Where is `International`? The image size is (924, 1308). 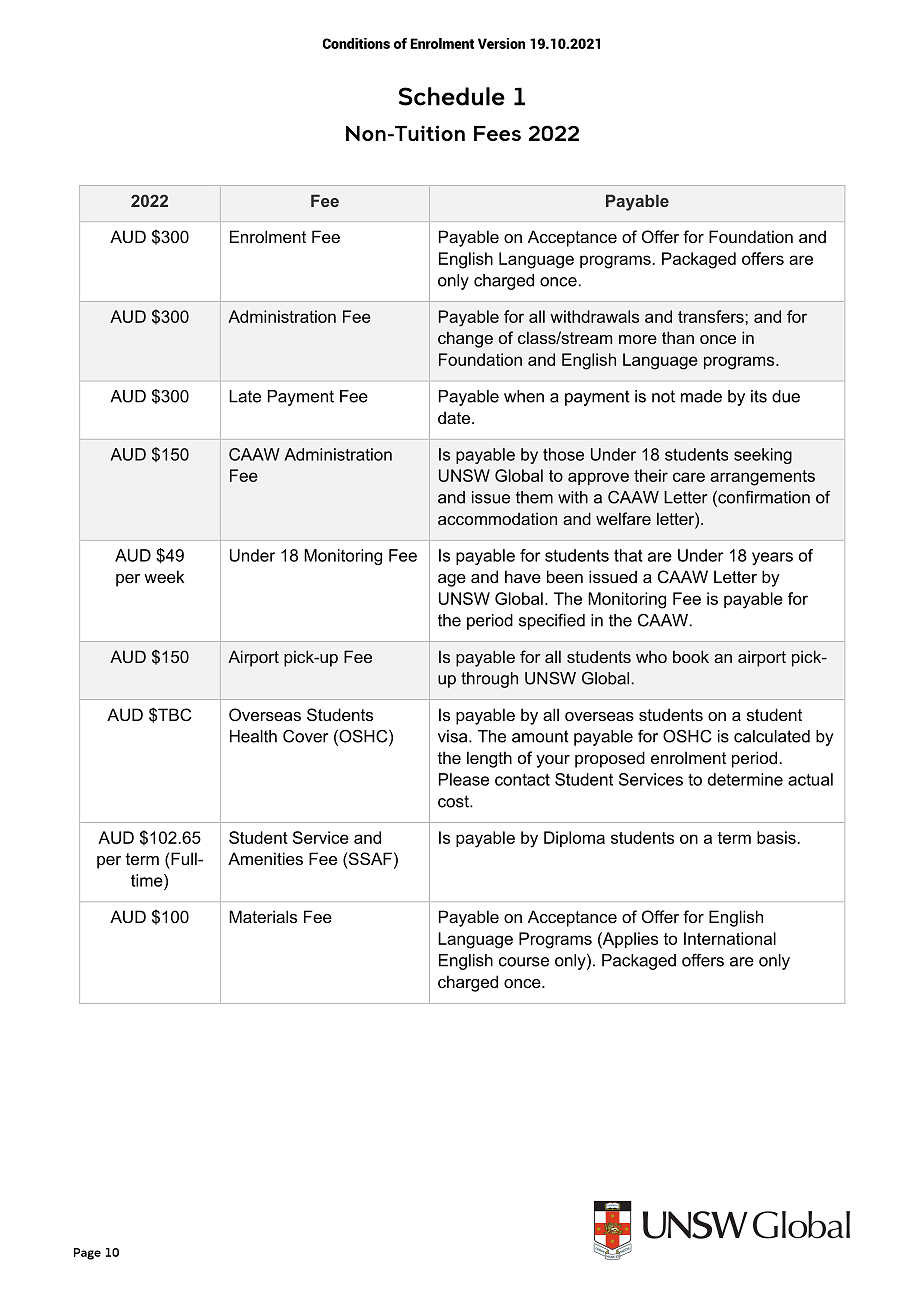 International is located at coordinates (730, 938).
